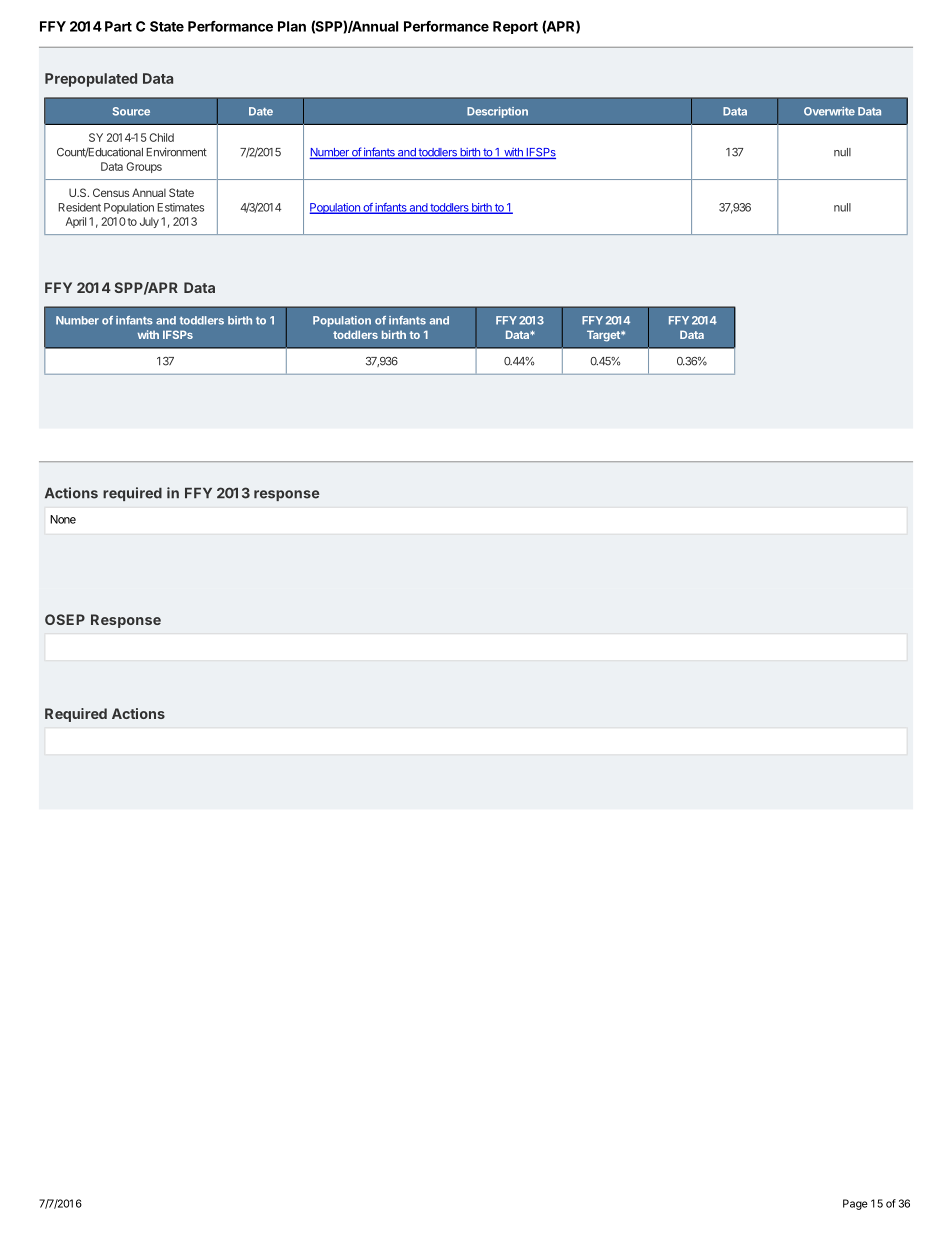 The height and width of the screenshot is (1233, 952). I want to click on Page, so click(855, 1204).
